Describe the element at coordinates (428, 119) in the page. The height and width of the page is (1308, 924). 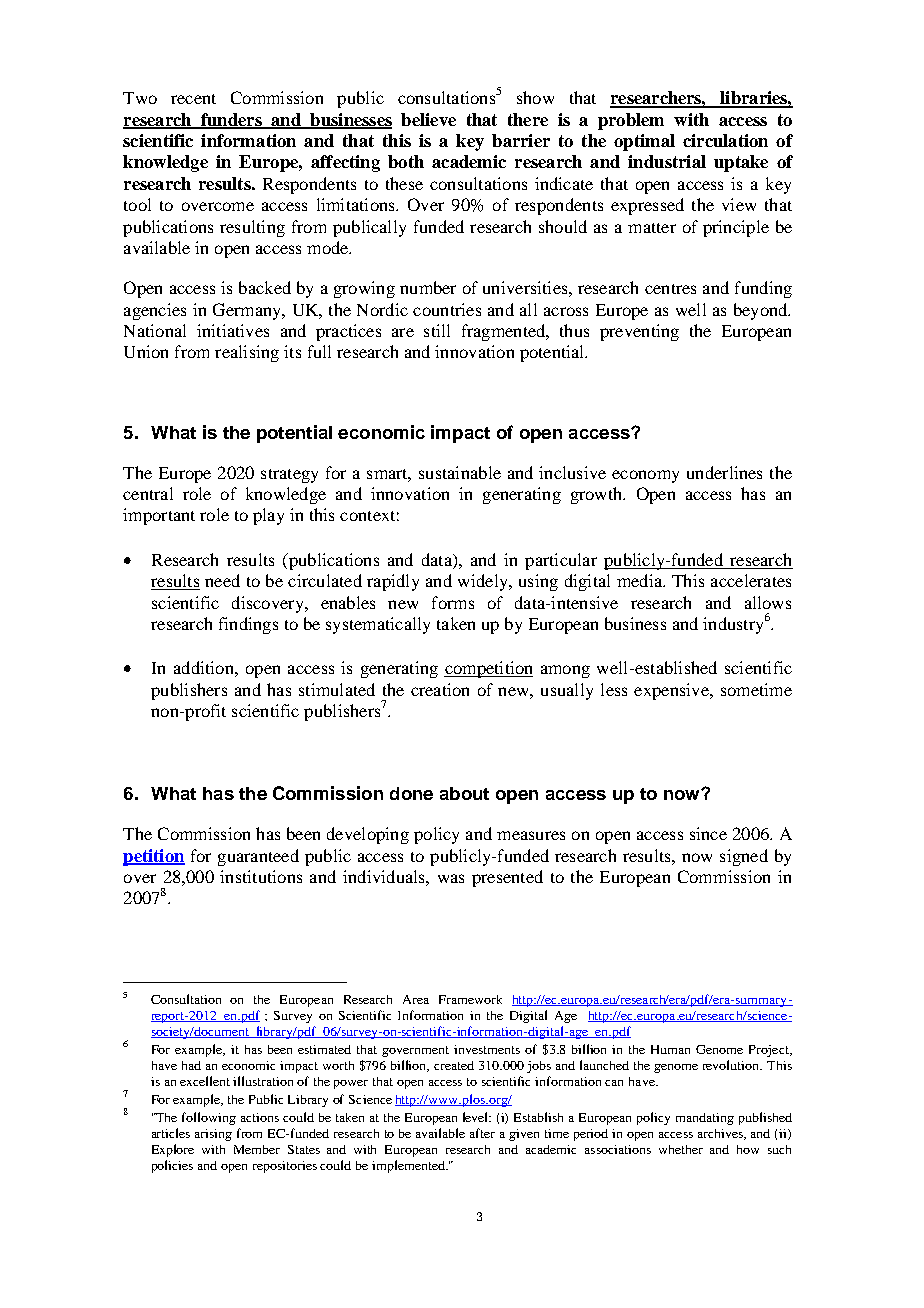
I see `believe` at that location.
